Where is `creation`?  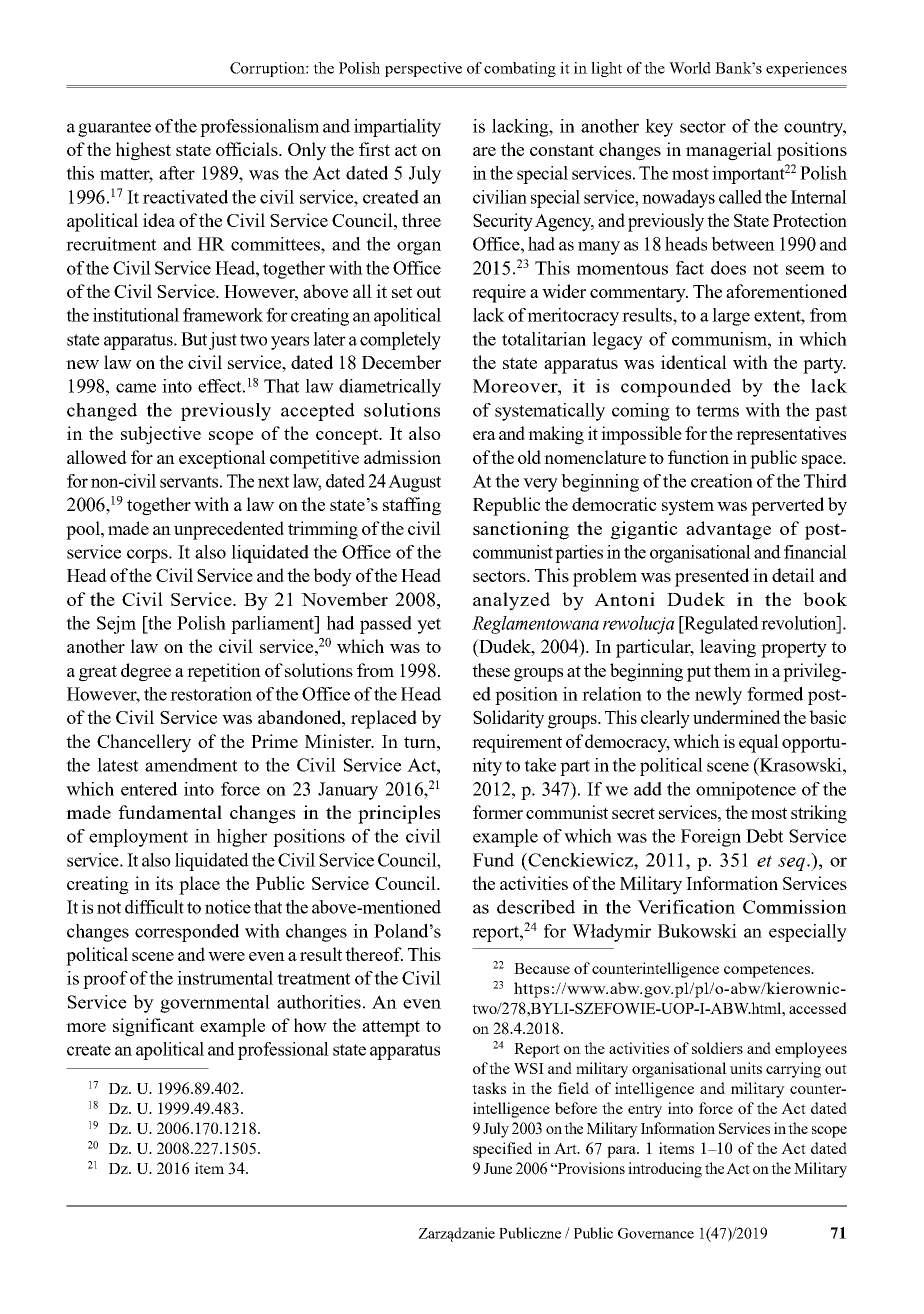 creation is located at coordinates (722, 481).
